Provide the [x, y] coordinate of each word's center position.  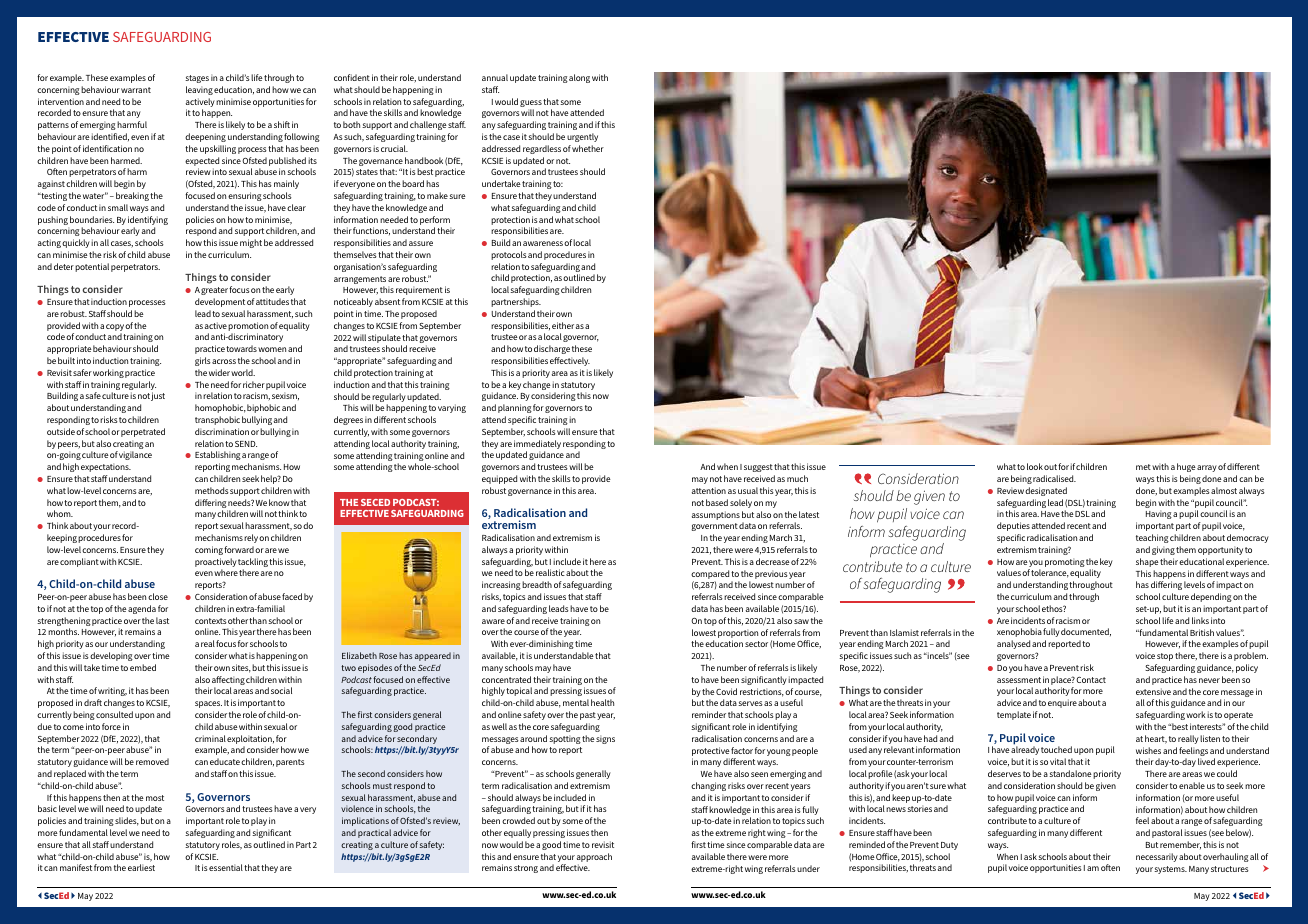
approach [594, 859]
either [563, 325]
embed [143, 667]
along [579, 78]
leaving [199, 90]
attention [709, 490]
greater [214, 291]
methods [212, 490]
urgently [582, 137]
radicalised [1054, 478]
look [1035, 466]
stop [1165, 657]
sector [756, 644]
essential [226, 867]
